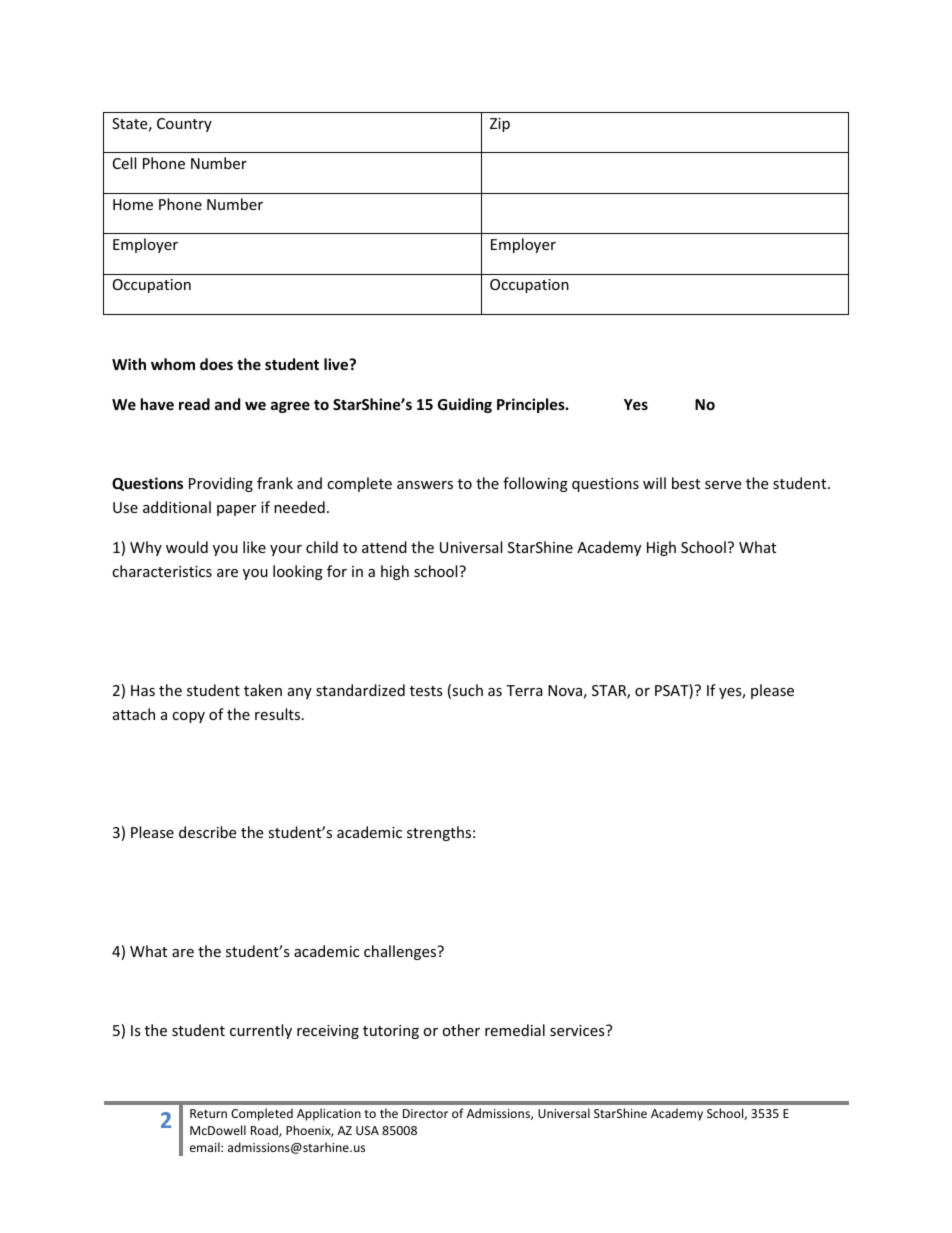 The width and height of the page is (952, 1233). I want to click on Country, so click(184, 125).
